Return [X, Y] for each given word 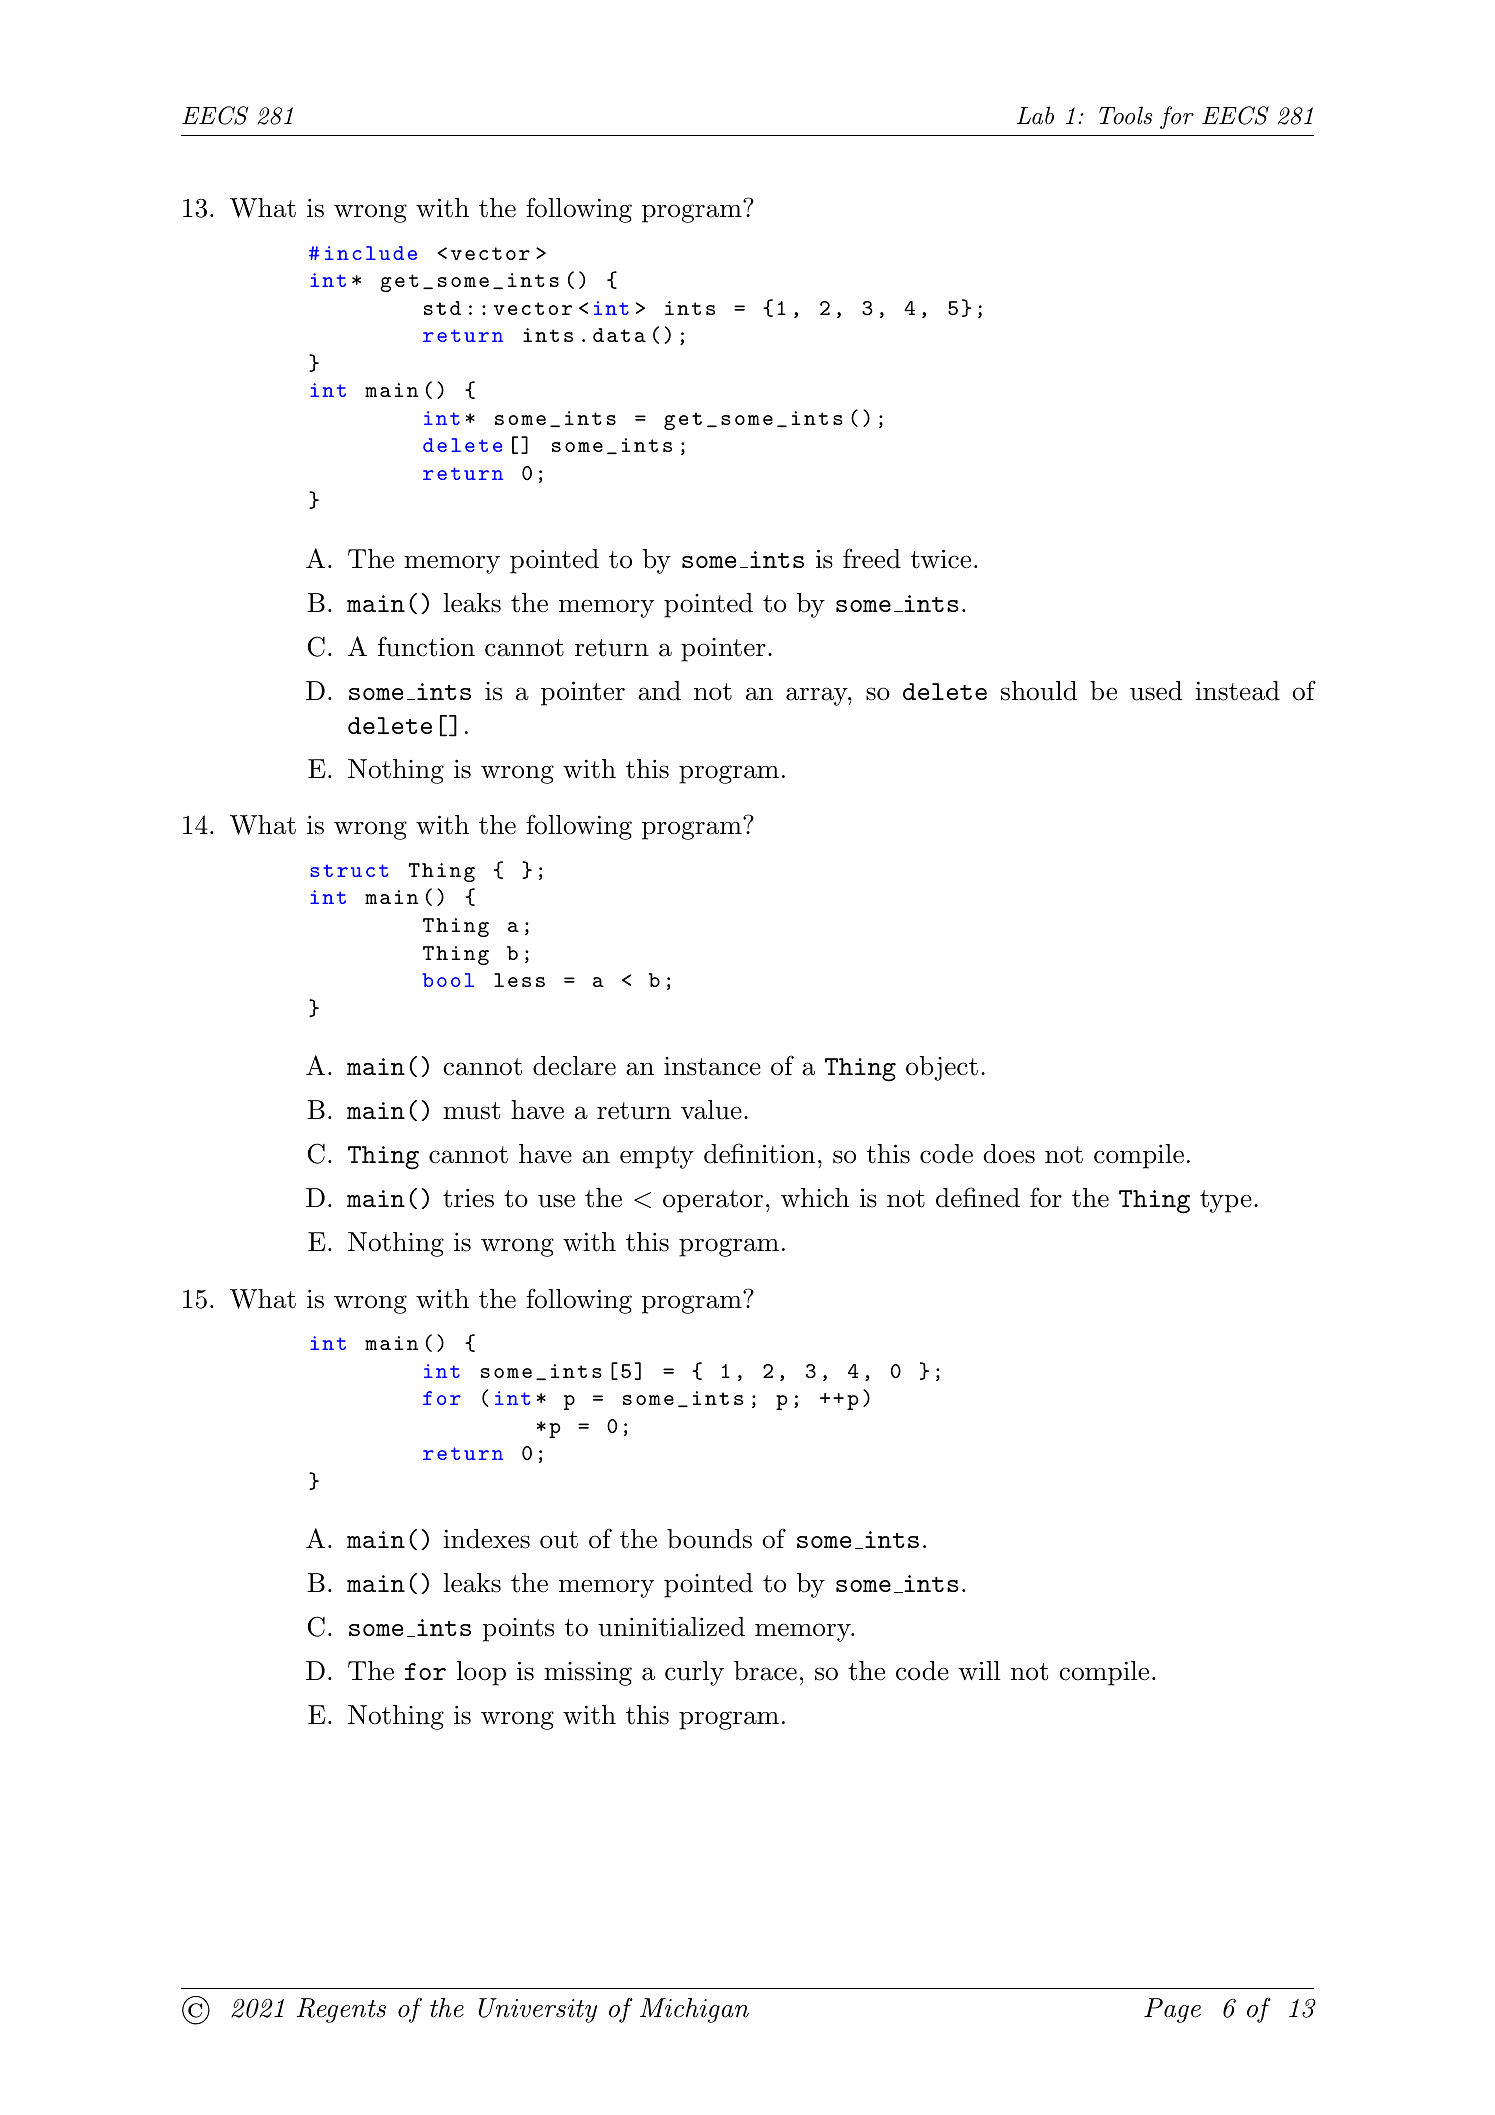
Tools [1125, 115]
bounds [709, 1539]
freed [872, 558]
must [471, 1111]
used [1156, 691]
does [1009, 1154]
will [979, 1670]
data [619, 335]
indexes [486, 1539]
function [426, 646]
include [371, 253]
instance [712, 1066]
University [538, 2010]
